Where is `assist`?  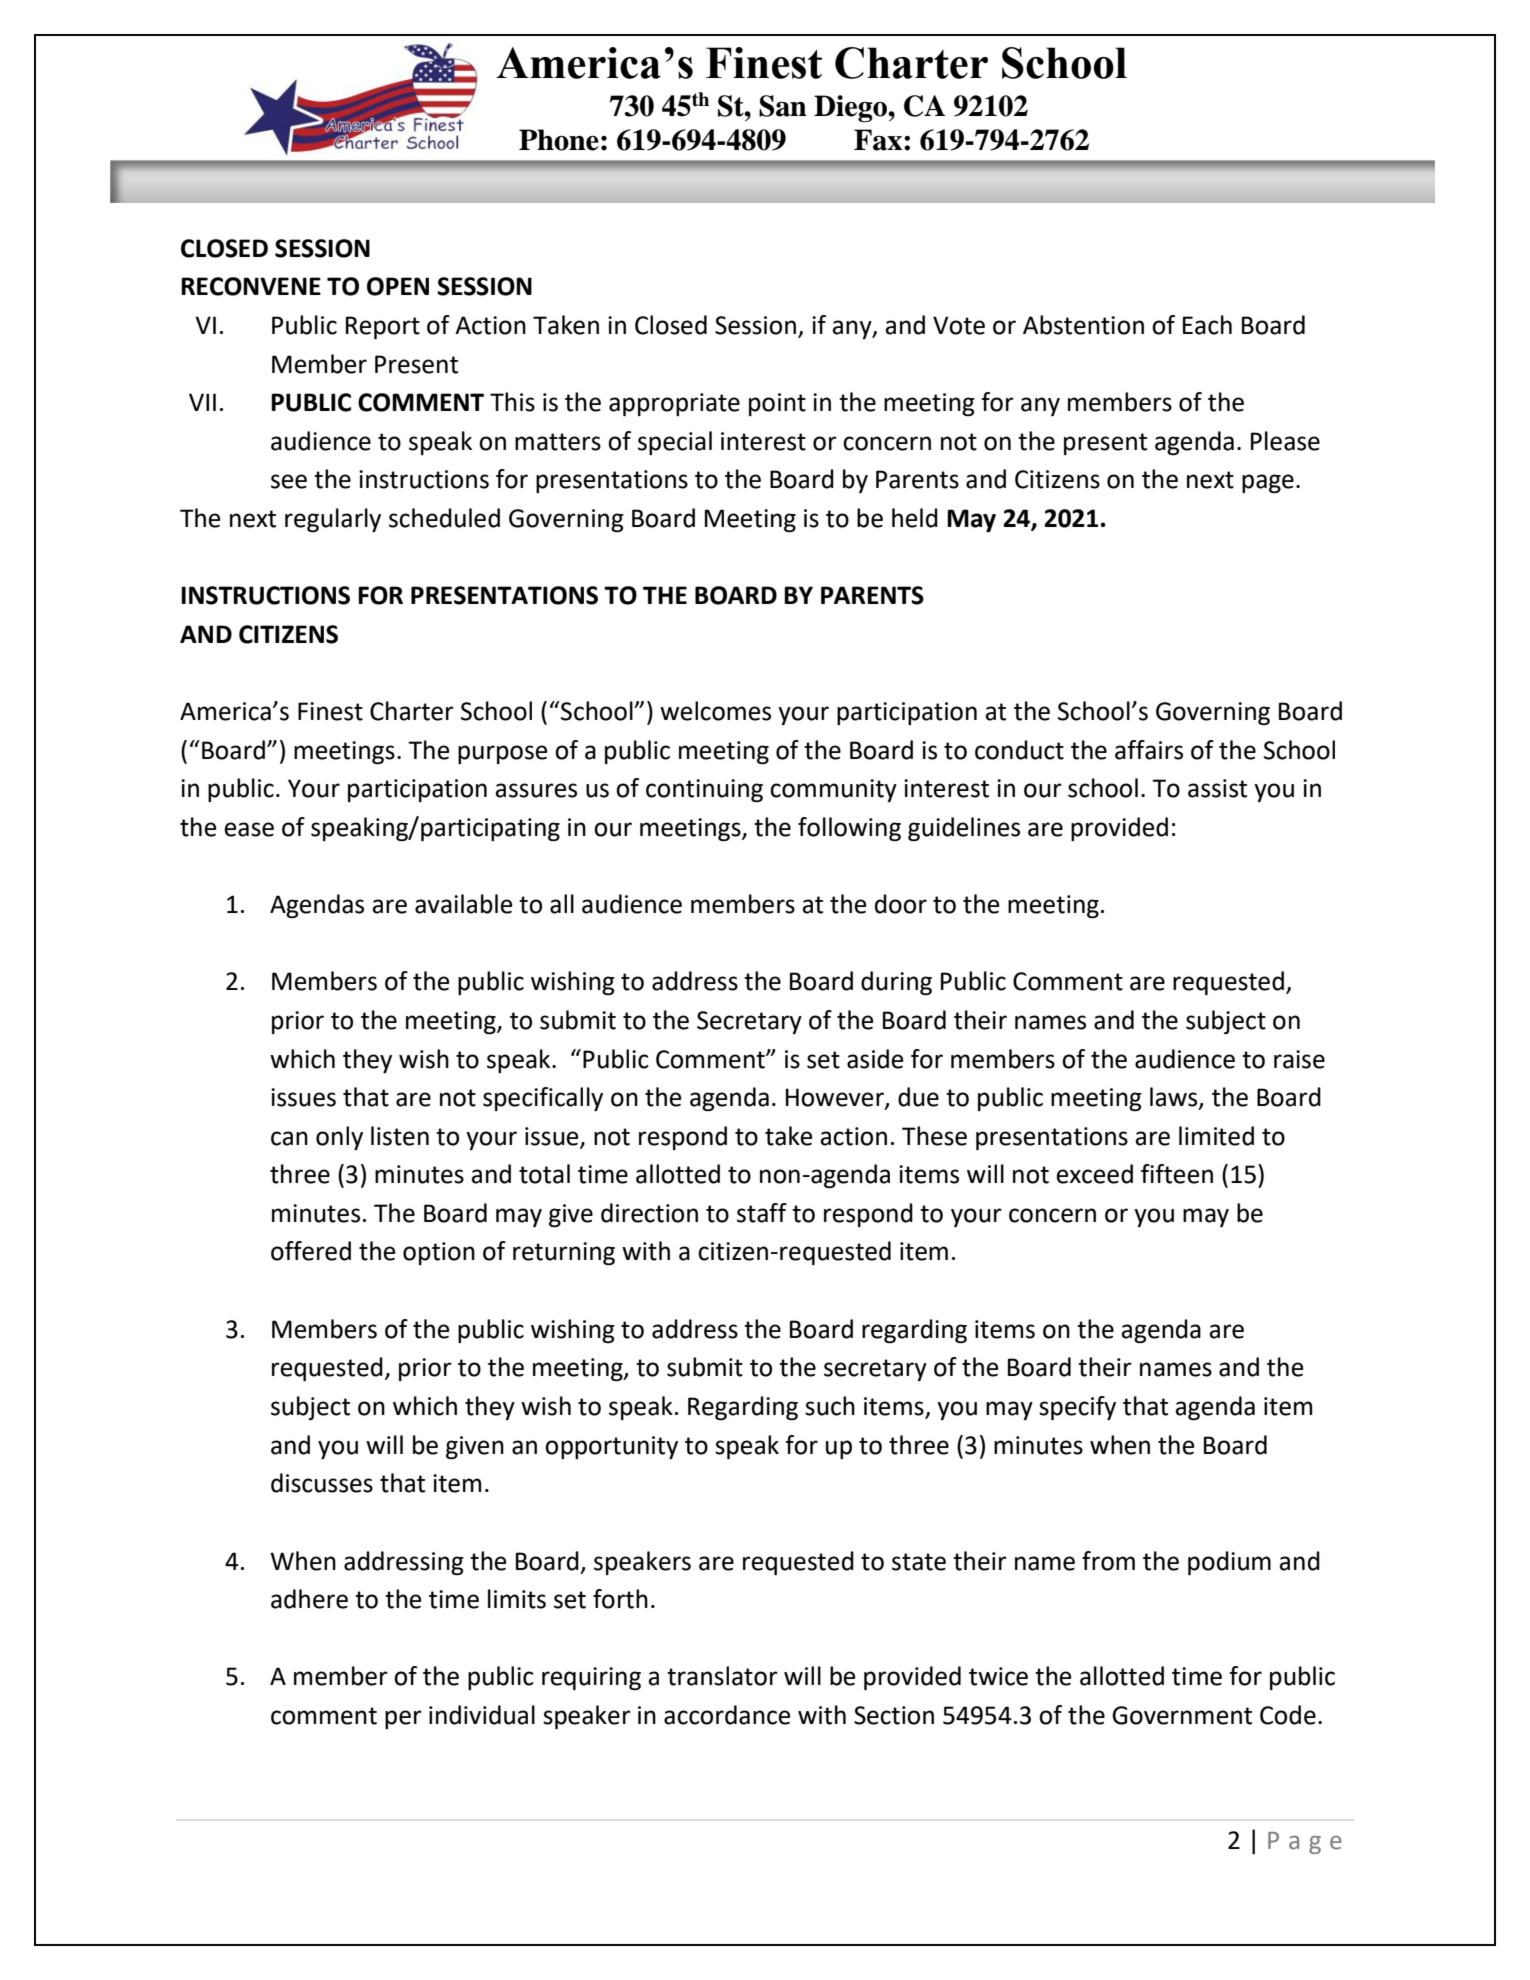 assist is located at coordinates (1217, 788).
